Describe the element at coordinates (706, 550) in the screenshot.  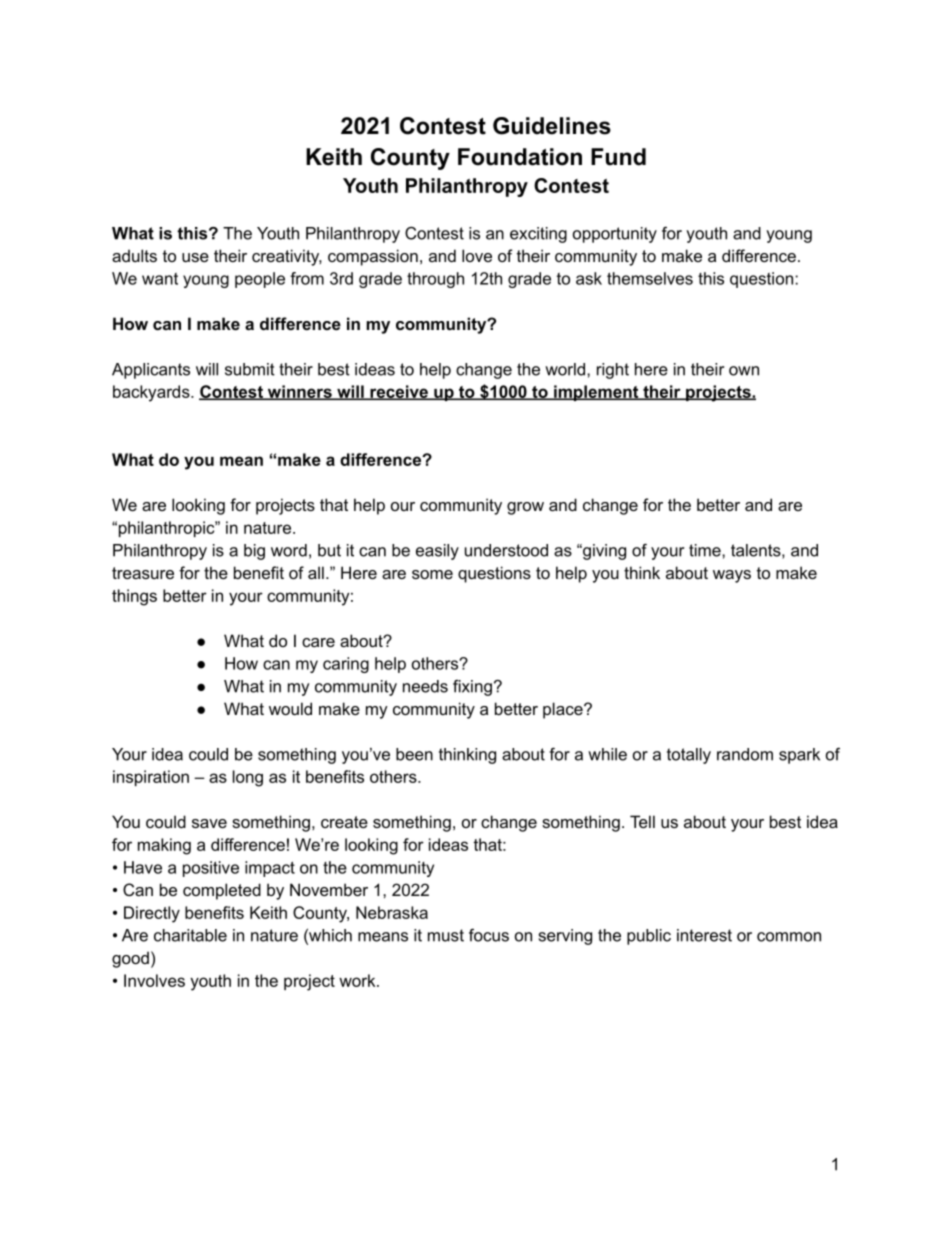
I see `time` at that location.
